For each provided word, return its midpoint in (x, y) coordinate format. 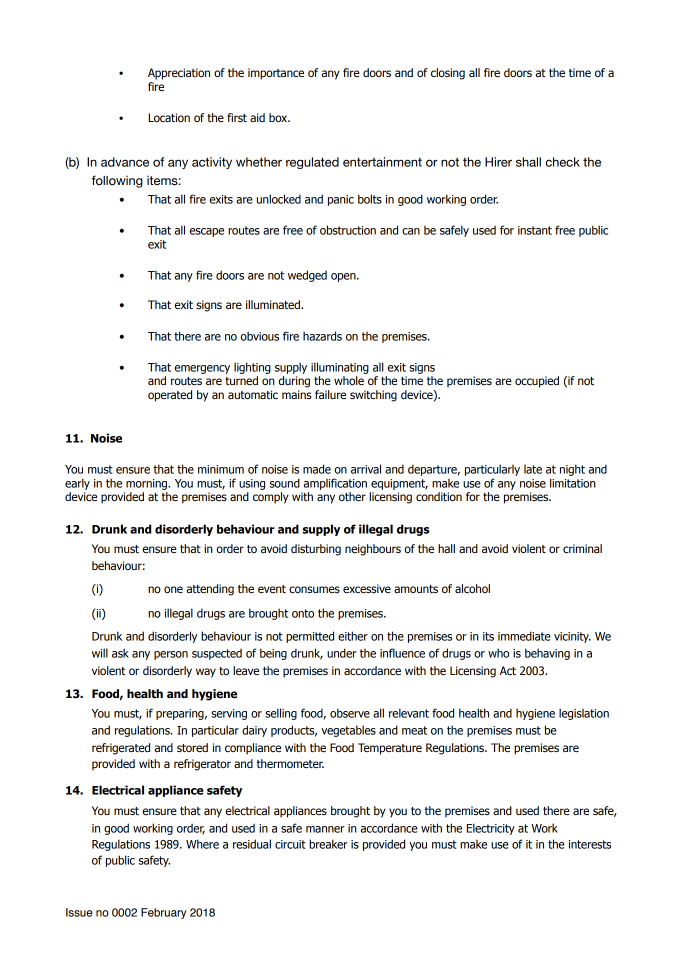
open (344, 277)
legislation (584, 714)
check (562, 162)
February (164, 913)
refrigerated (121, 749)
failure (330, 394)
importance (276, 74)
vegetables (348, 731)
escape (207, 232)
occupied (537, 382)
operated (170, 396)
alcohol (472, 588)
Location (169, 117)
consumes (314, 589)
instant (535, 230)
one (173, 589)
